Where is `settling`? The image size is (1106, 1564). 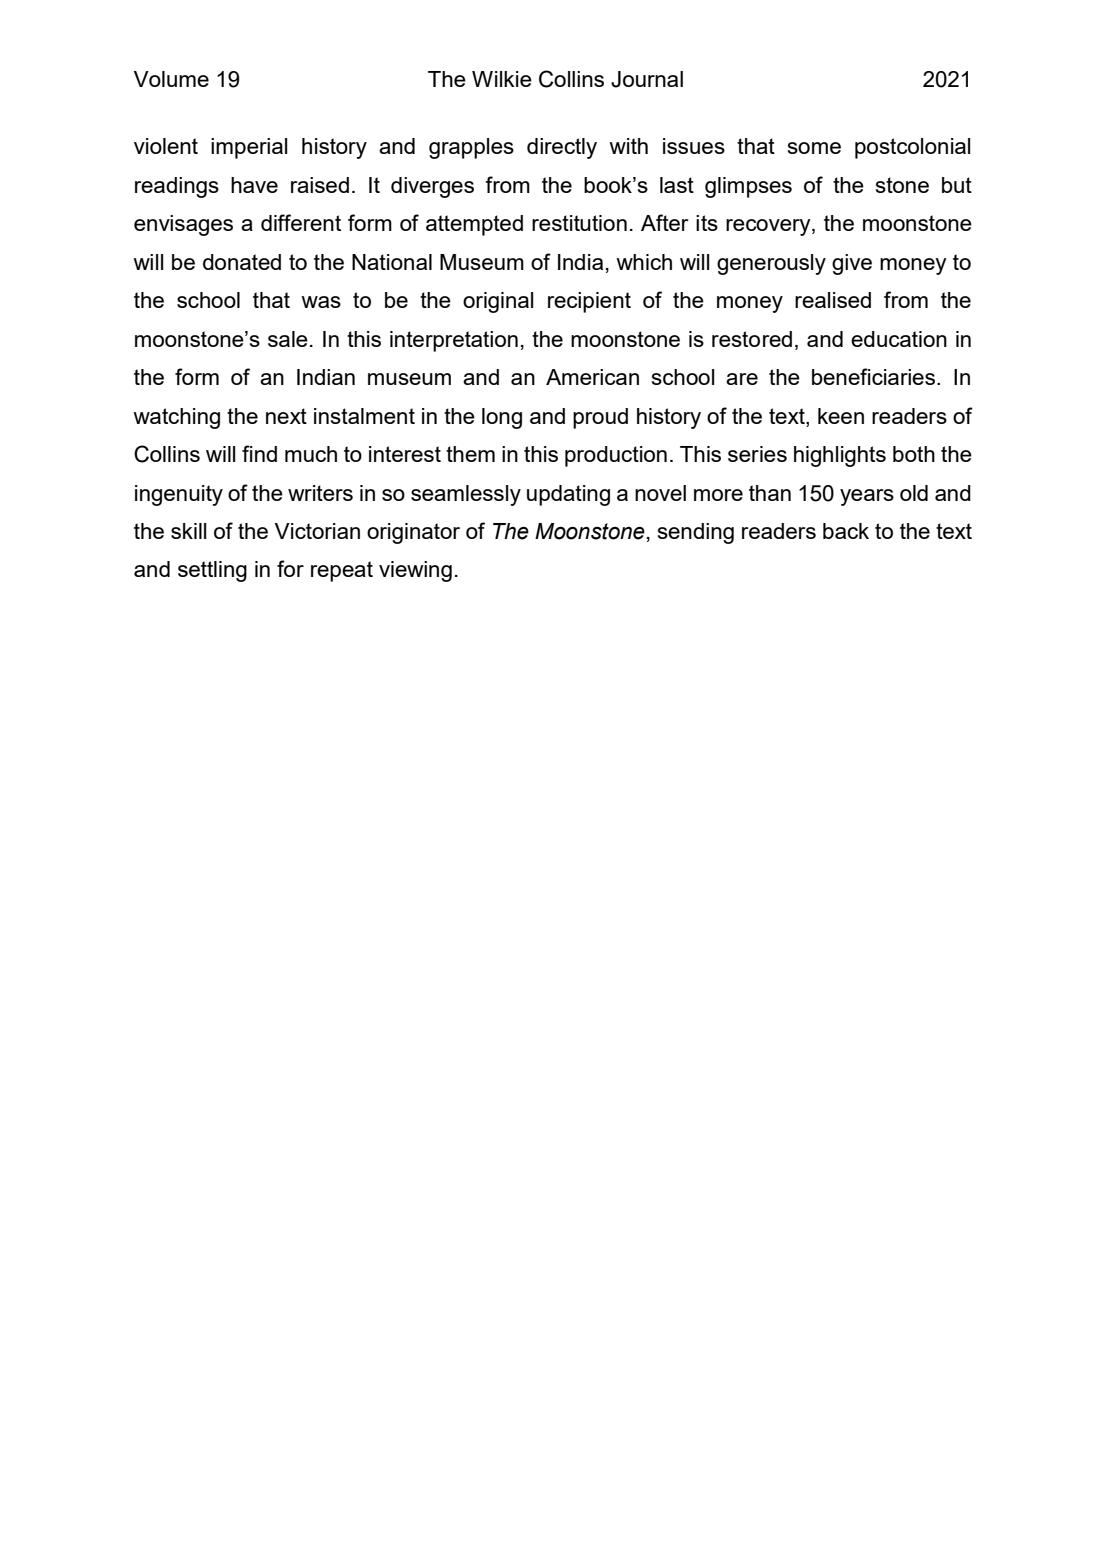
settling is located at coordinates (212, 571).
